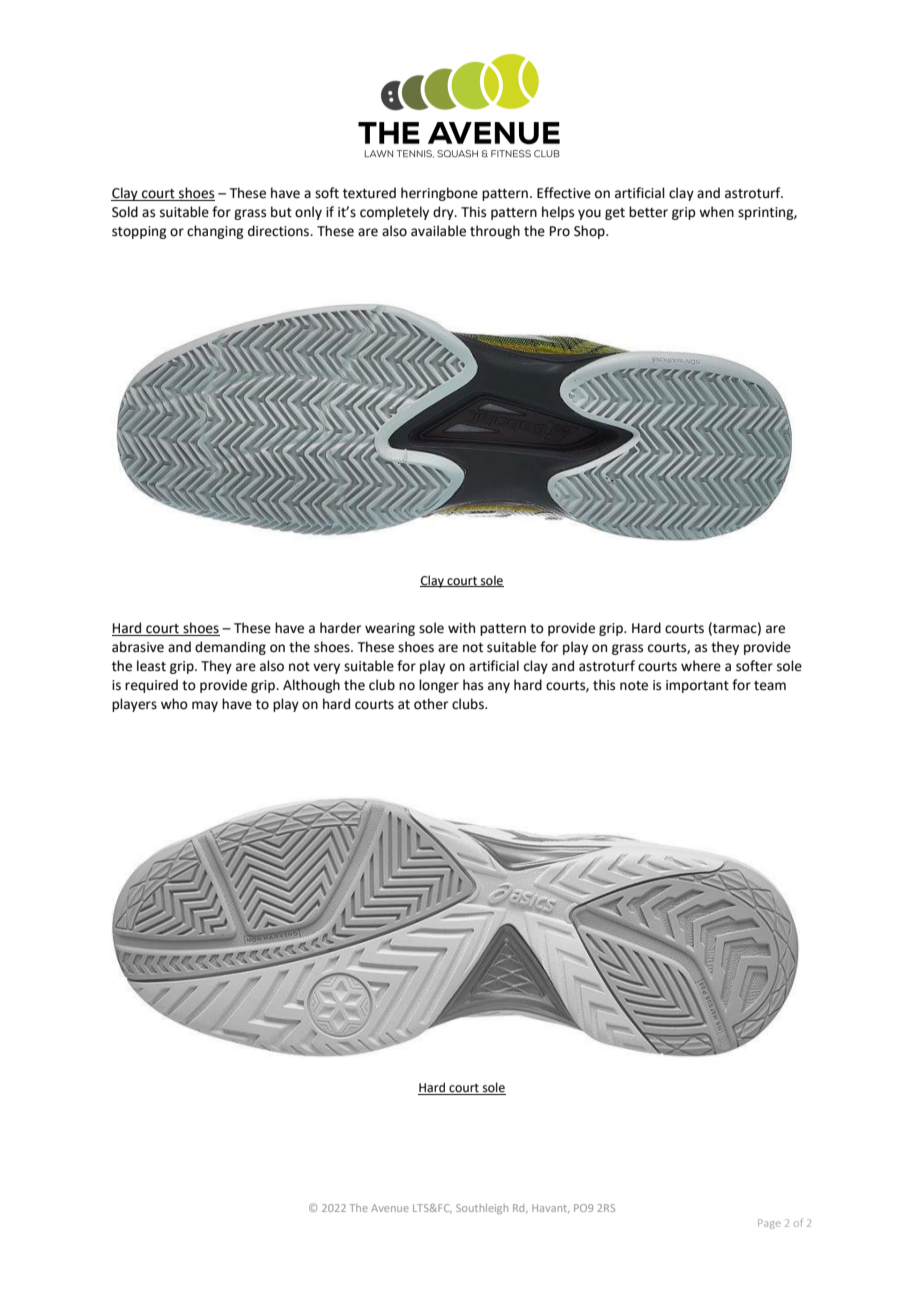  Describe the element at coordinates (769, 1224) in the document. I see `Page` at that location.
